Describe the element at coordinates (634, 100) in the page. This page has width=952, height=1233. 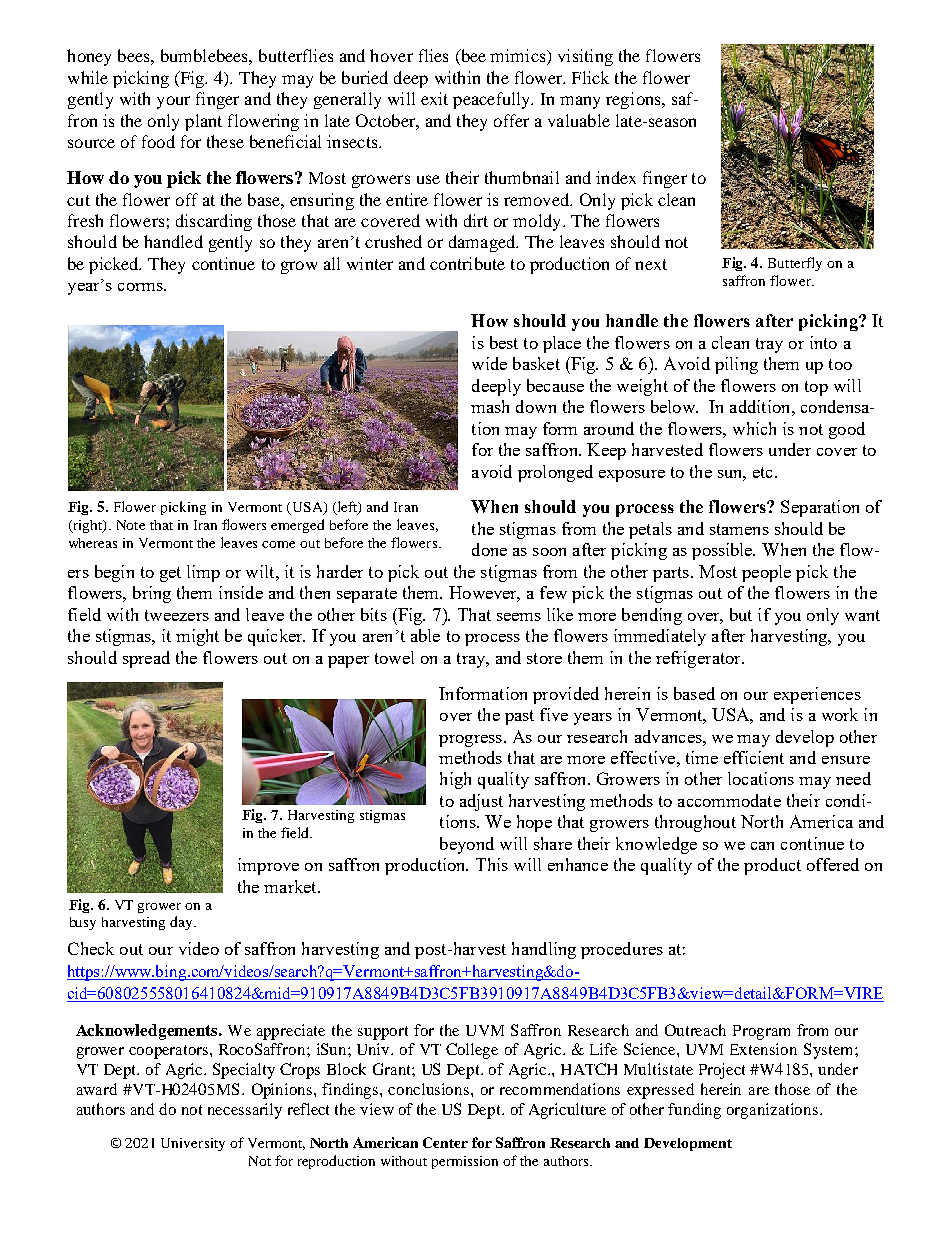
I see `regions` at that location.
